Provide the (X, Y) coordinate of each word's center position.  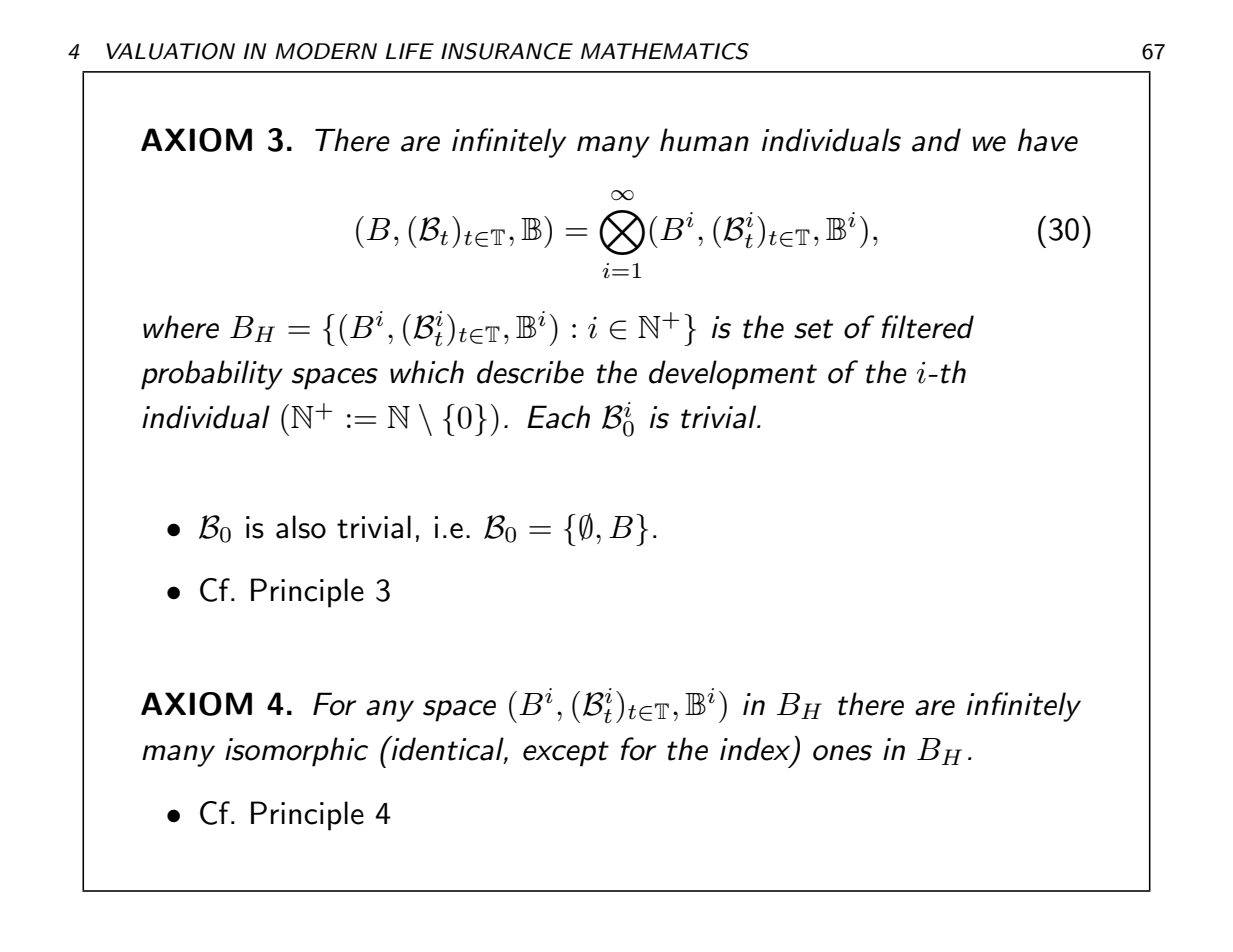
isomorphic (296, 752)
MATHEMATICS (665, 51)
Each (558, 417)
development (733, 375)
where (181, 327)
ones (842, 753)
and (936, 140)
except (566, 754)
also (301, 527)
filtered (928, 327)
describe (530, 372)
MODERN (326, 51)
